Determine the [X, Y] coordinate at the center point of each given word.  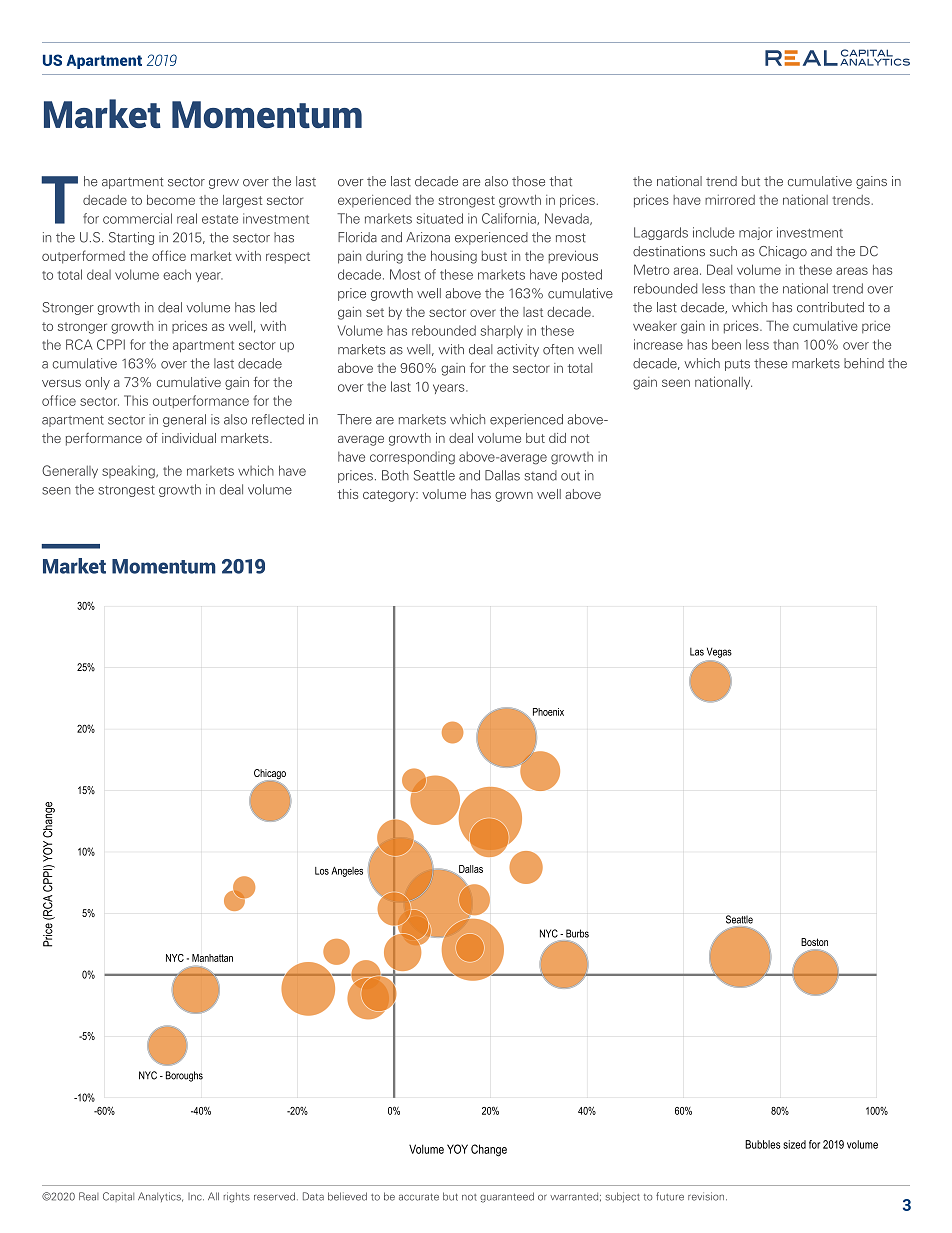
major [756, 233]
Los [322, 871]
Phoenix [548, 712]
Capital [118, 1197]
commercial [137, 218]
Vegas [719, 652]
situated [440, 218]
